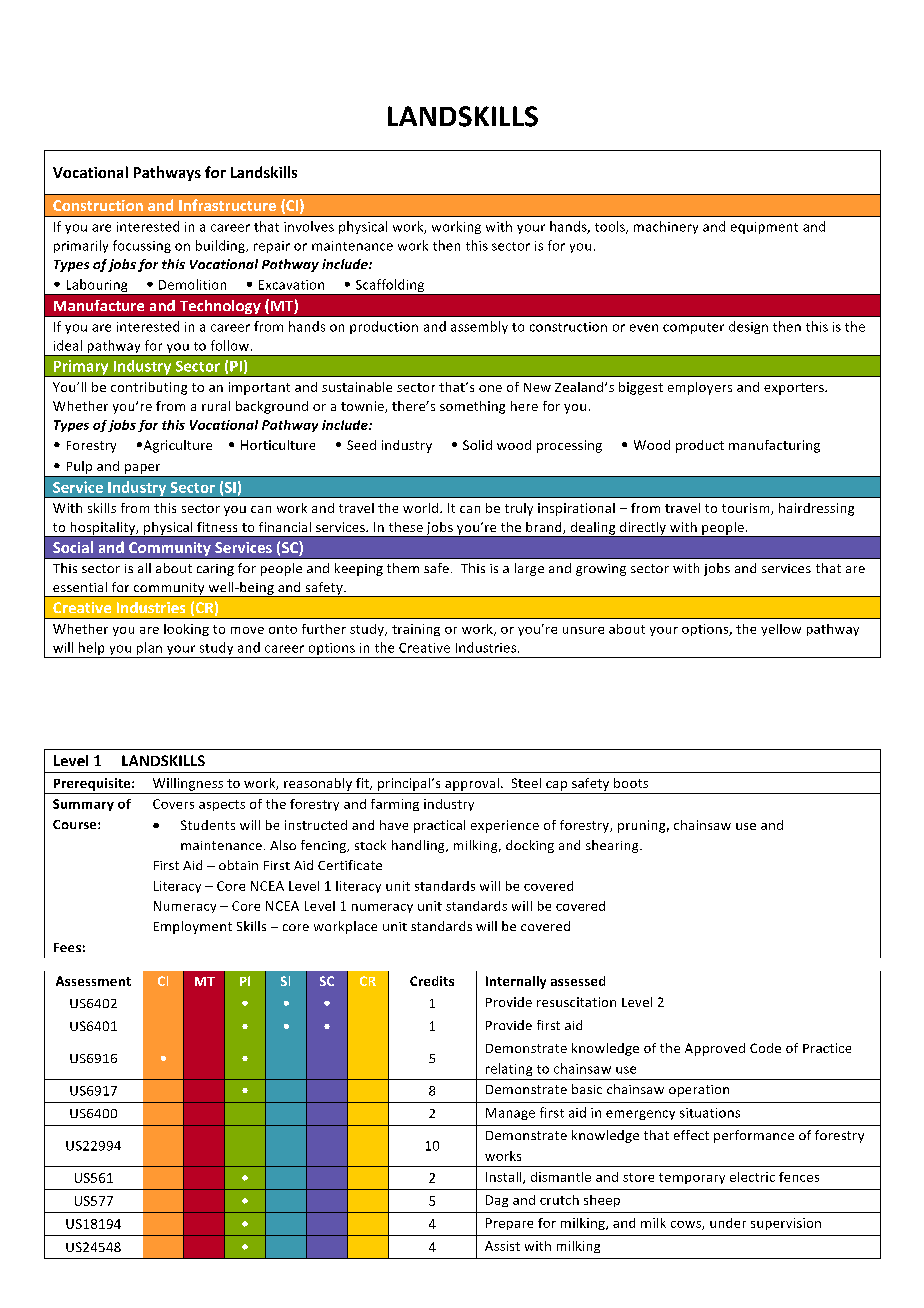 The width and height of the page is (924, 1308). Describe the element at coordinates (479, 327) in the page. I see `assembly` at that location.
